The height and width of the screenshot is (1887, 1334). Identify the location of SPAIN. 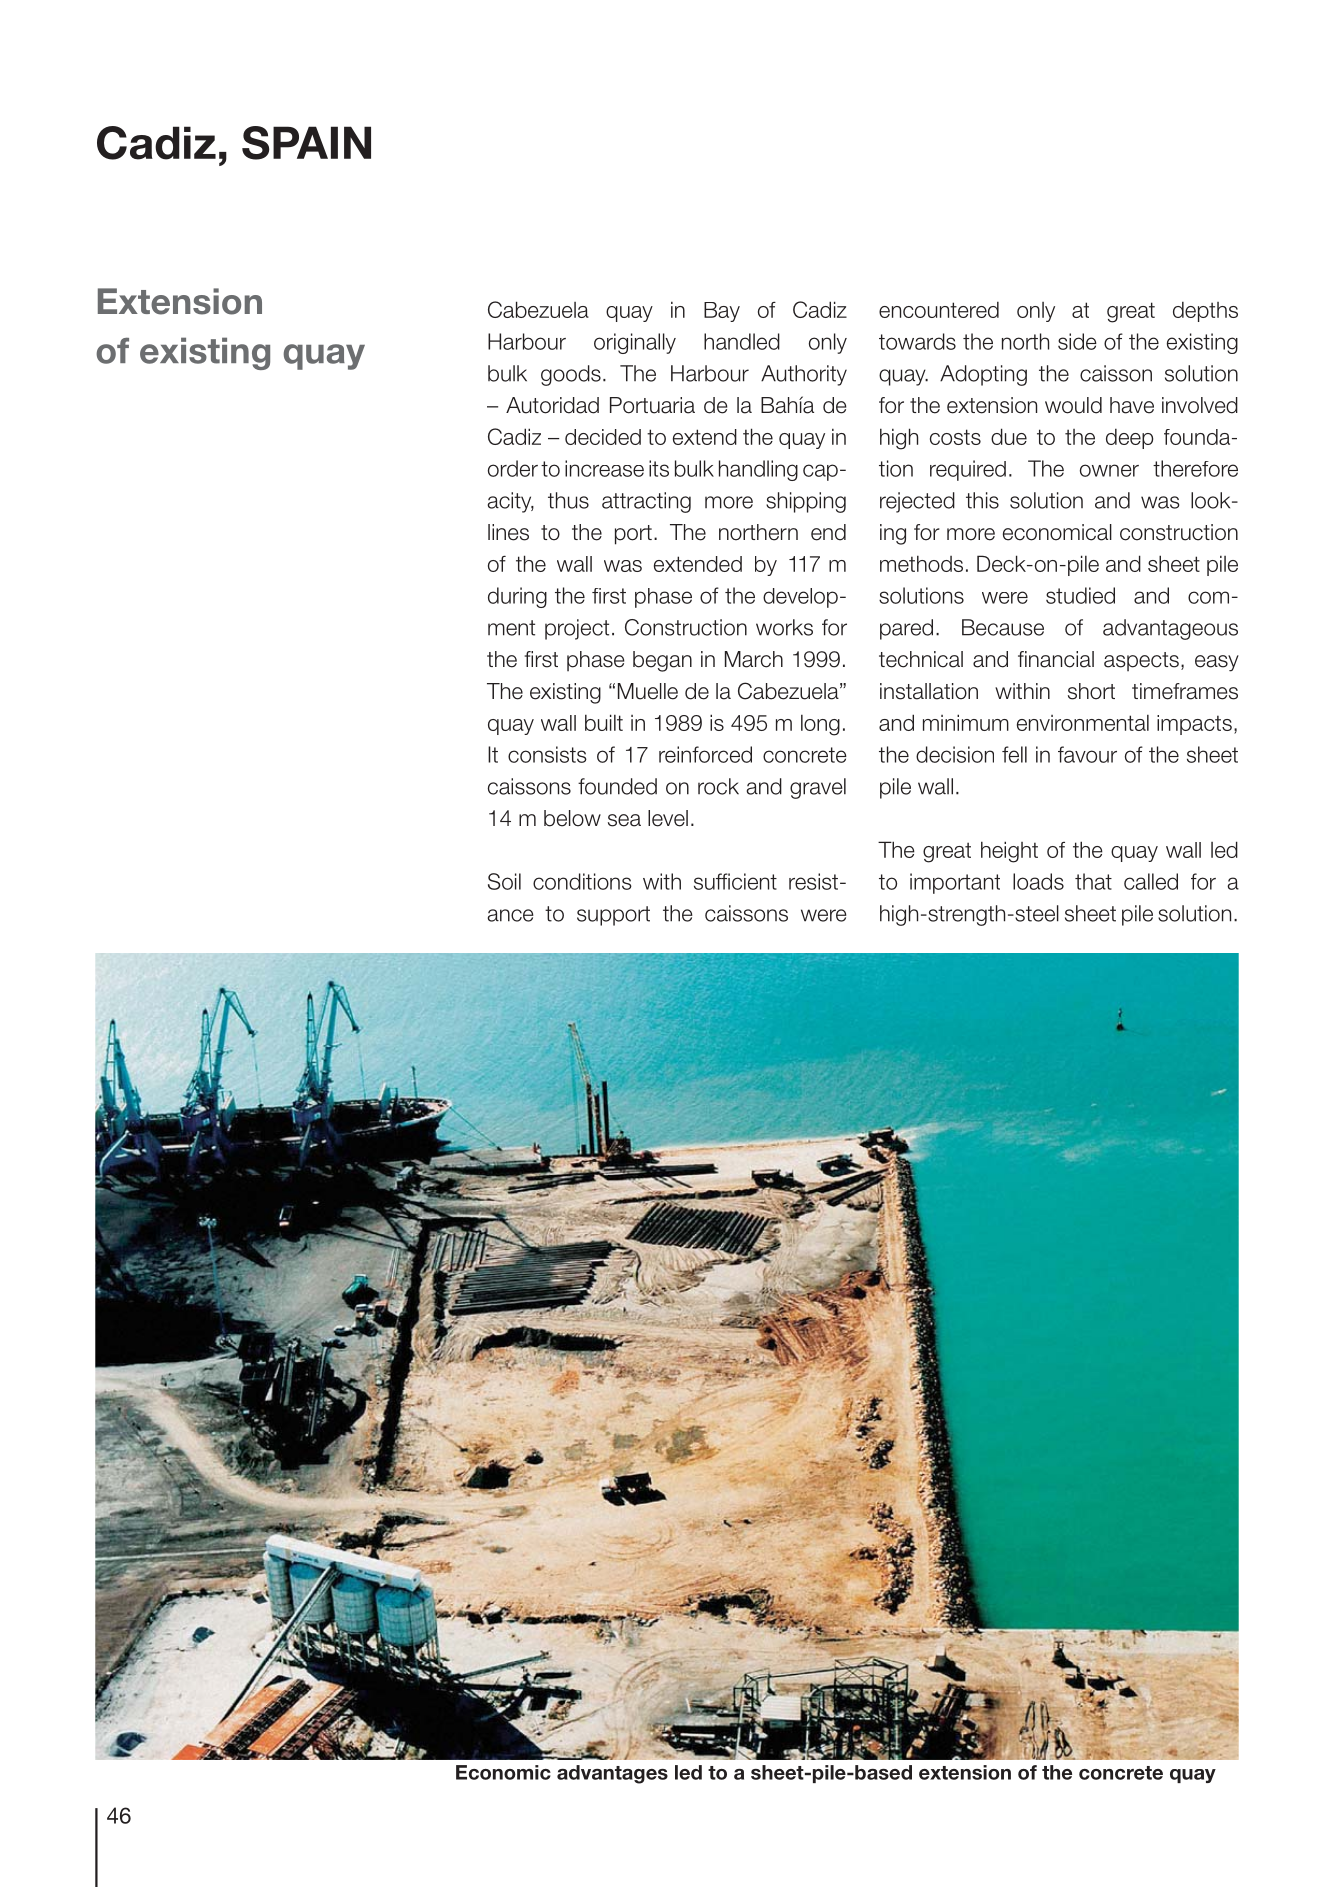
(306, 143).
